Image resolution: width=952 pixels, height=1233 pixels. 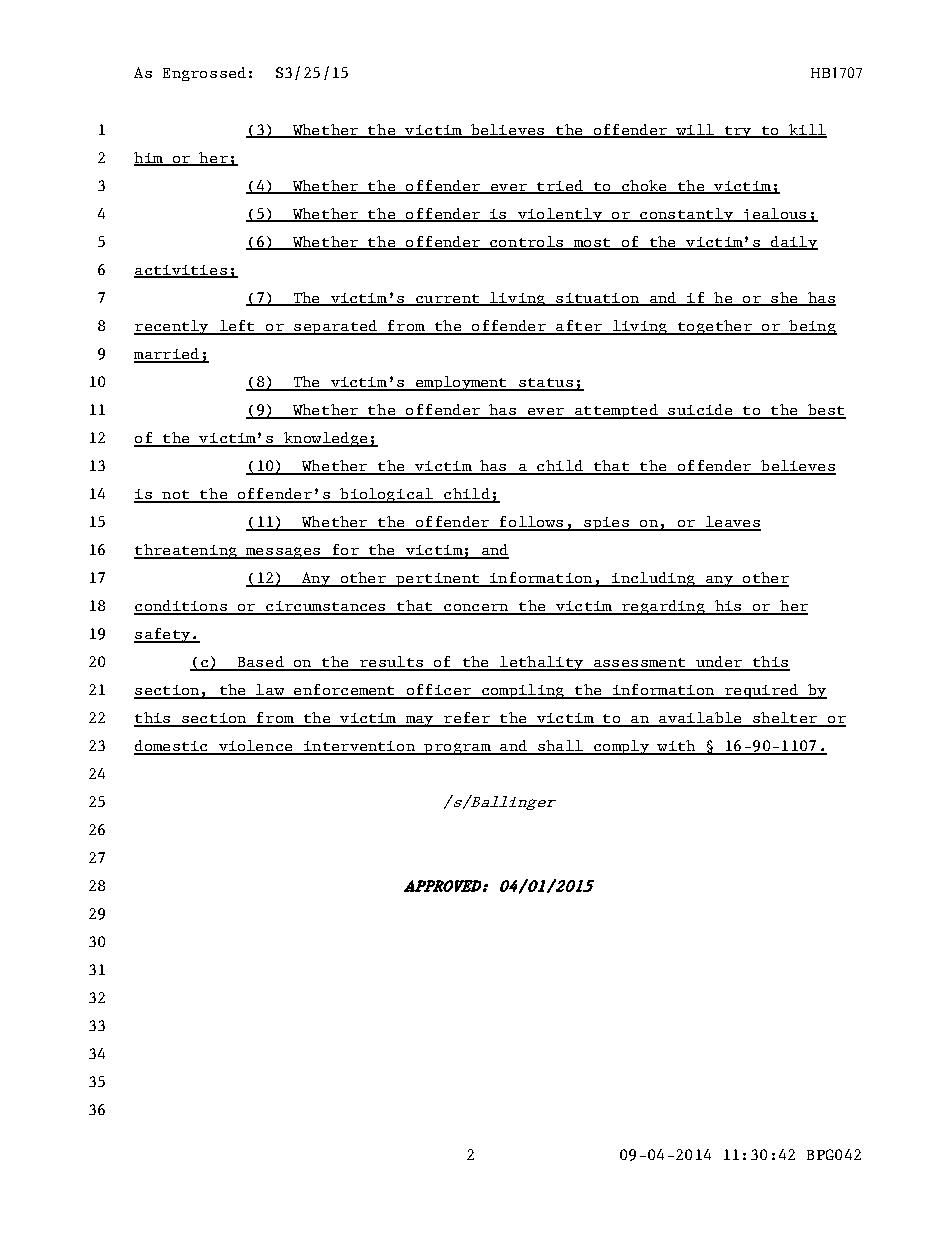 I want to click on leaves, so click(x=732, y=523).
